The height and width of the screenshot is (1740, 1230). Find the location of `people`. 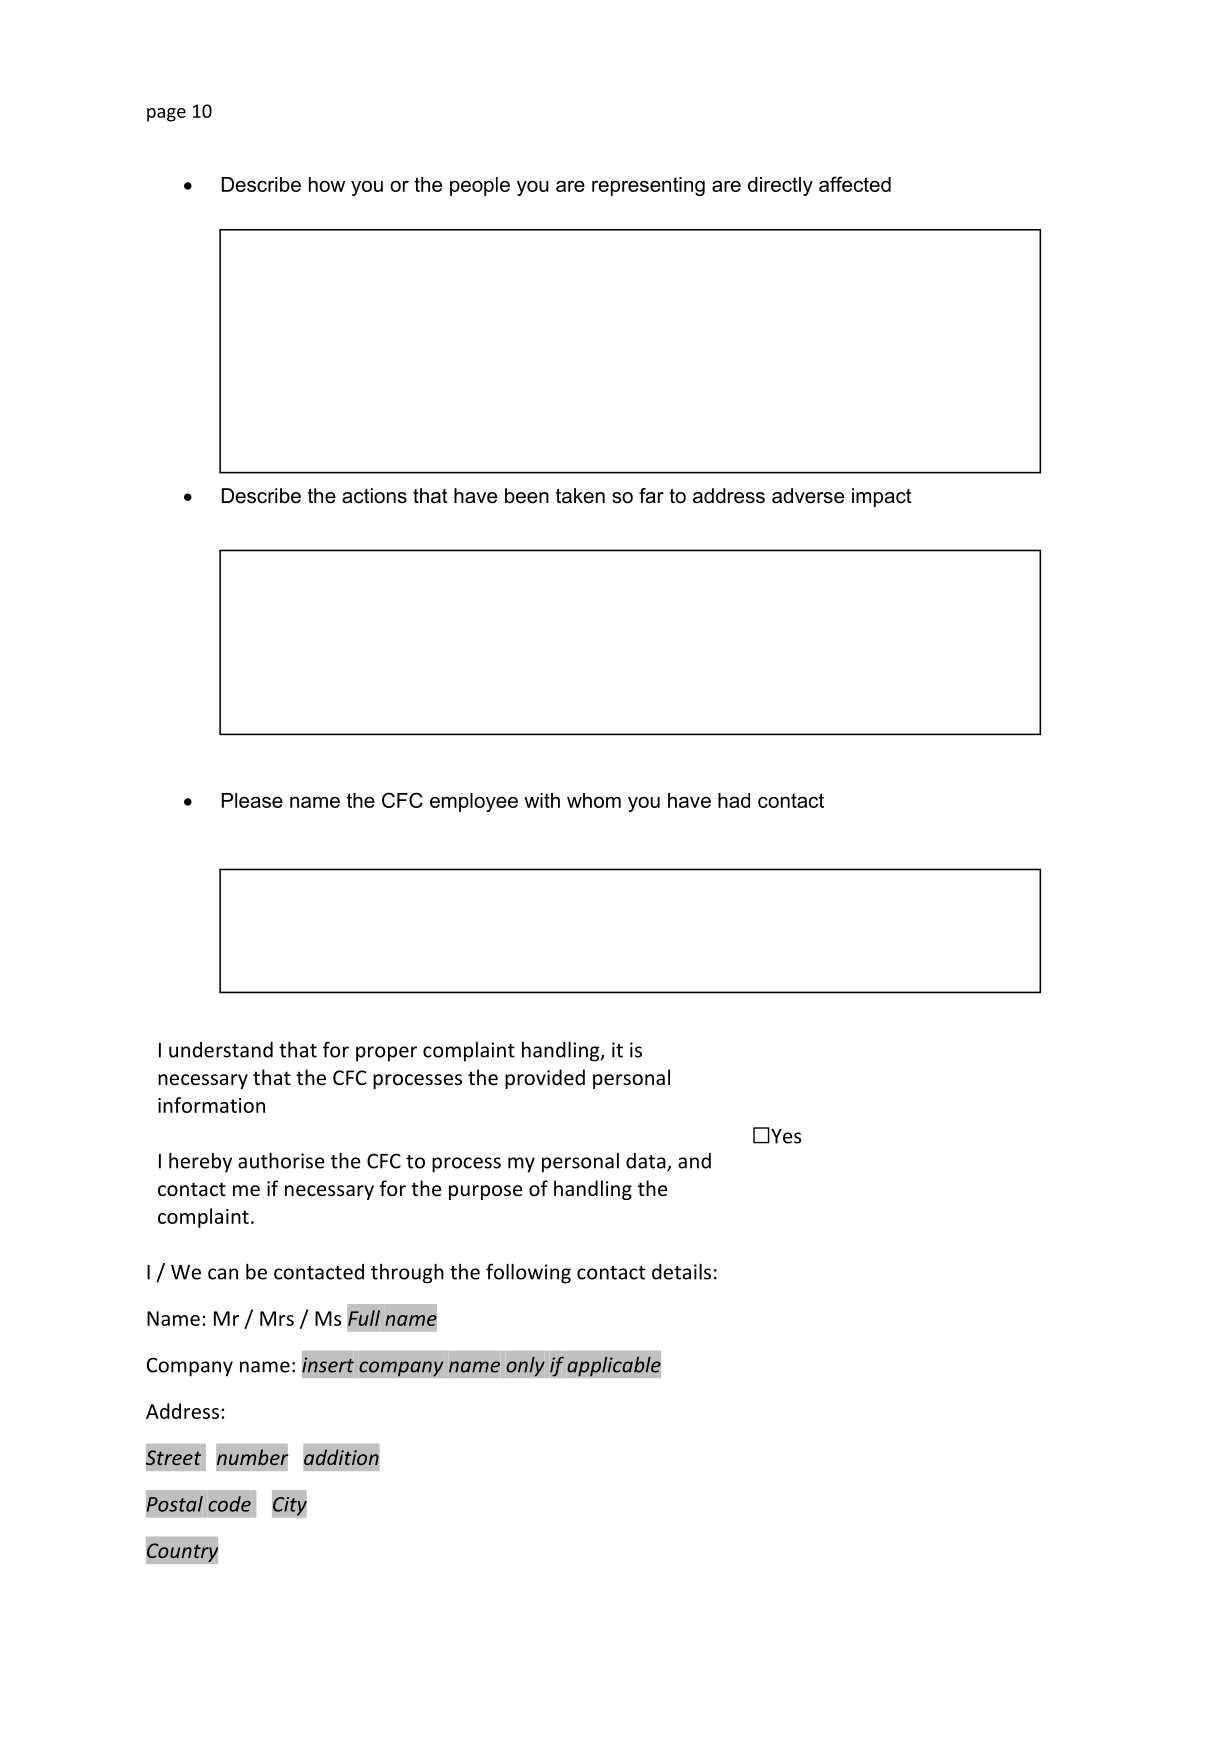

people is located at coordinates (480, 186).
